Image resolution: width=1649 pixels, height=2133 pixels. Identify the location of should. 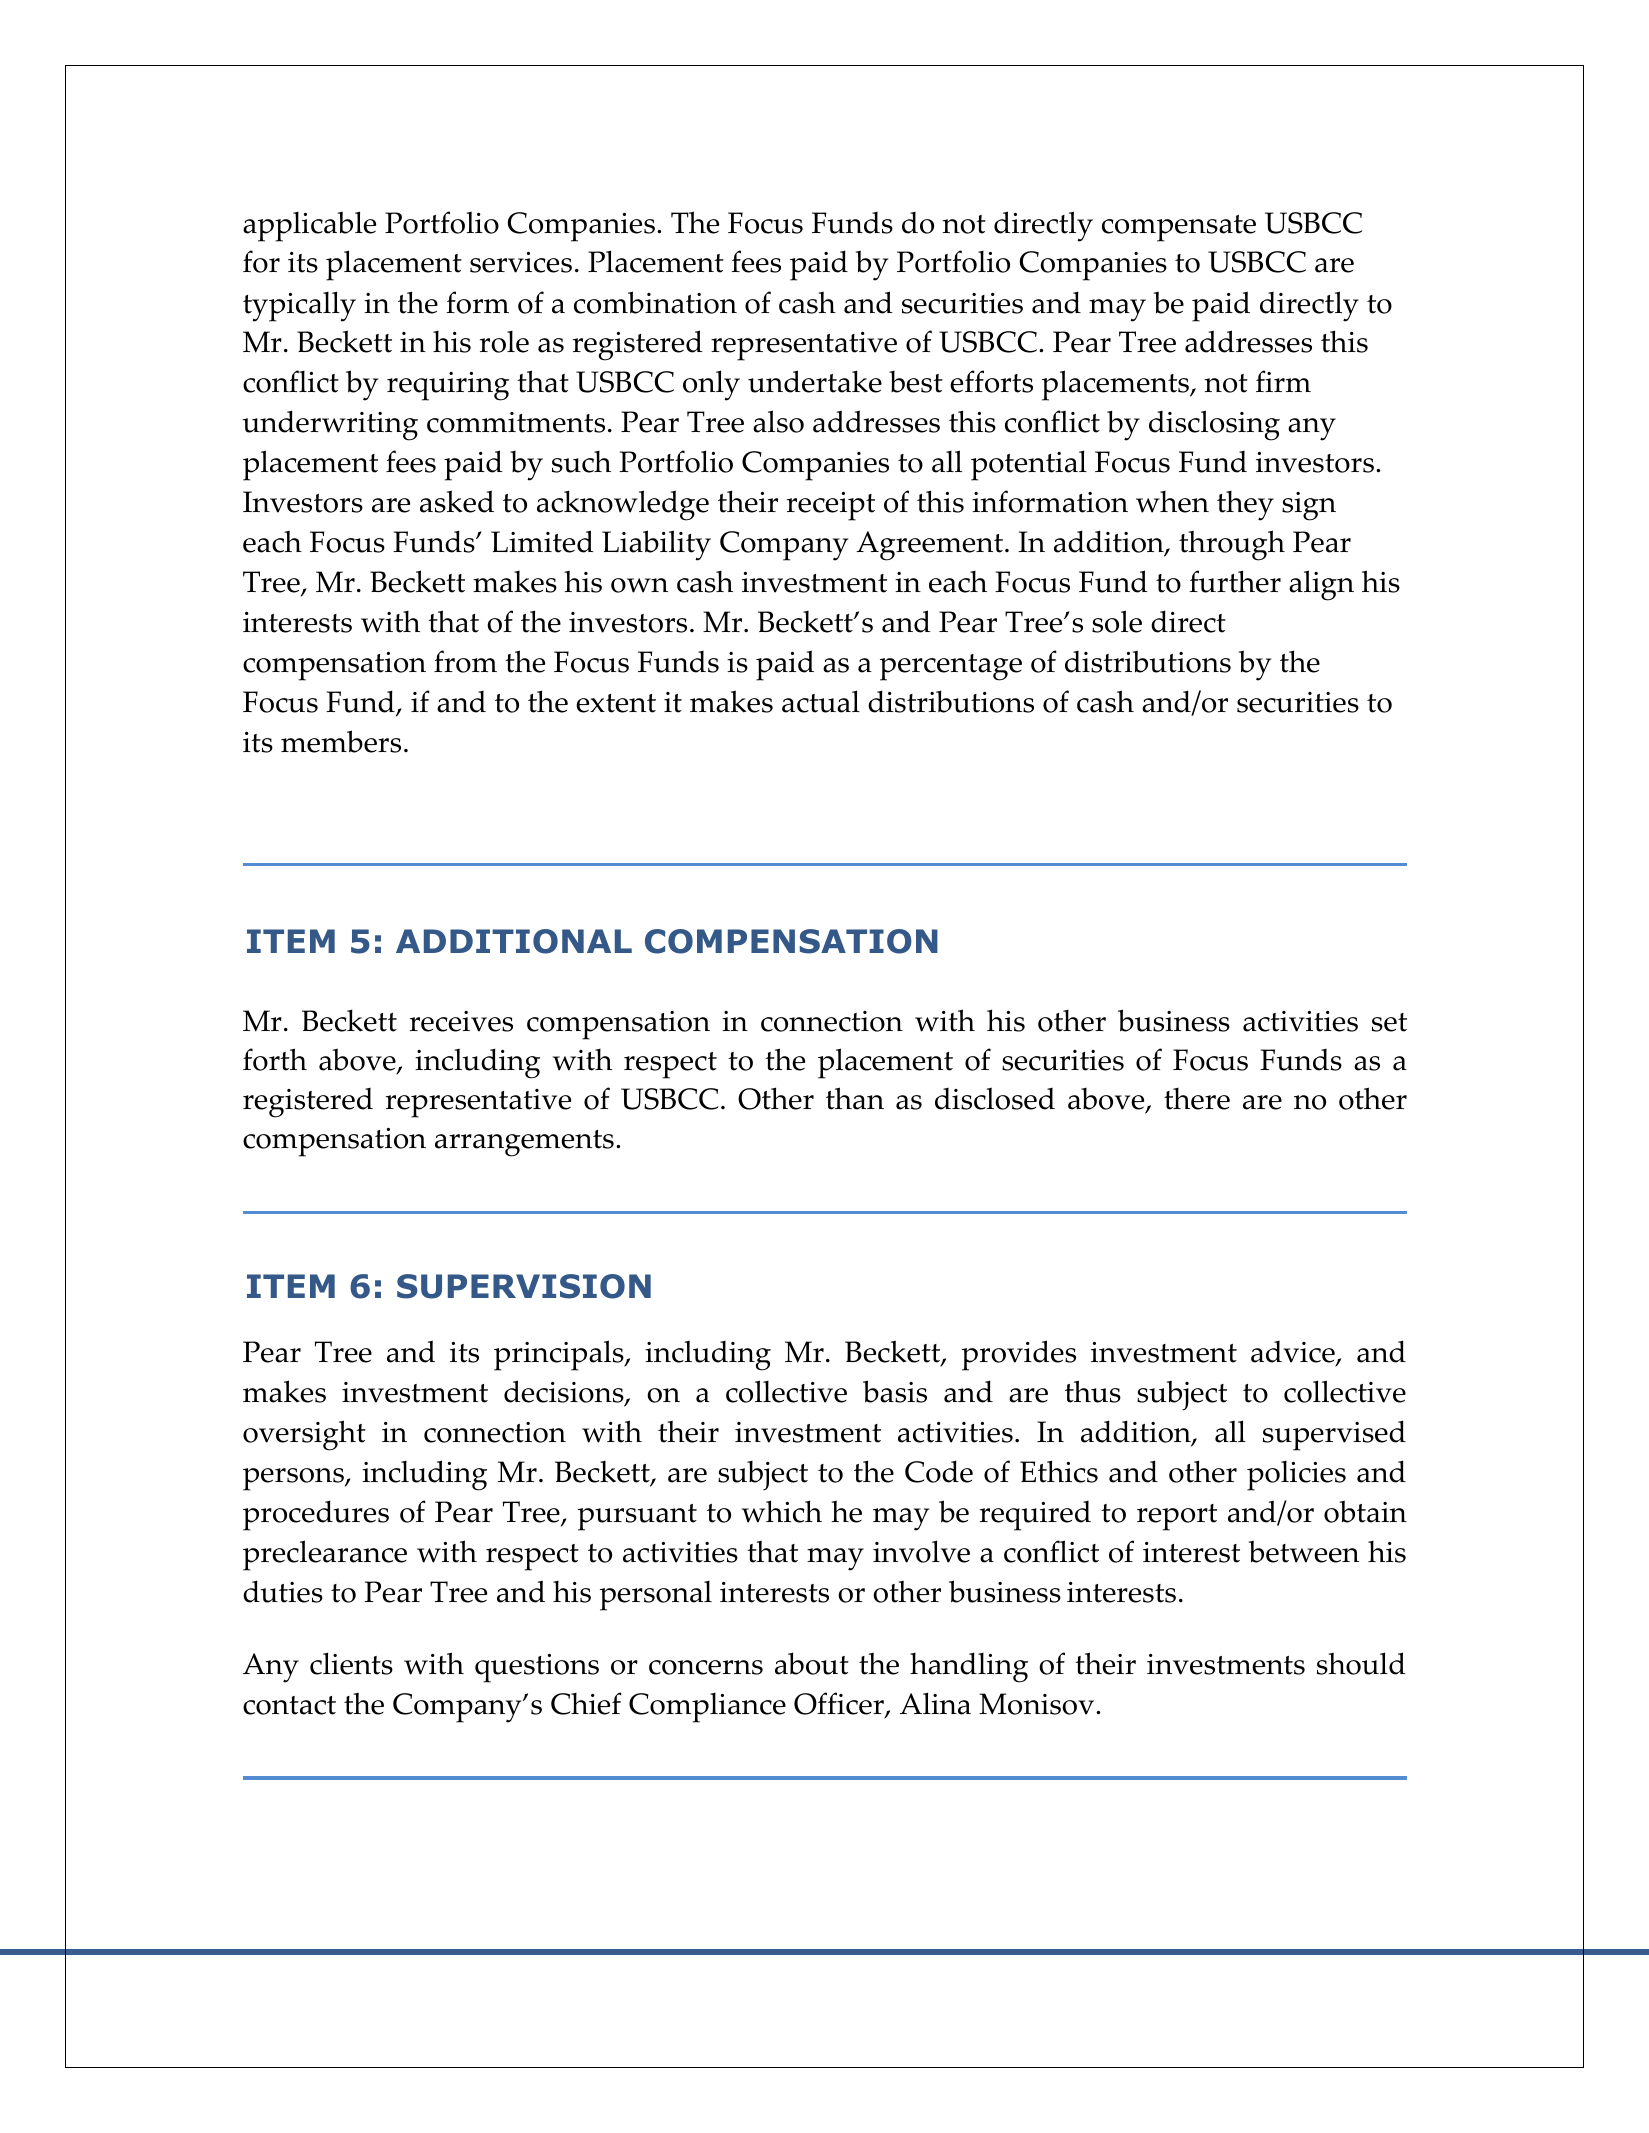
(1361, 1663).
